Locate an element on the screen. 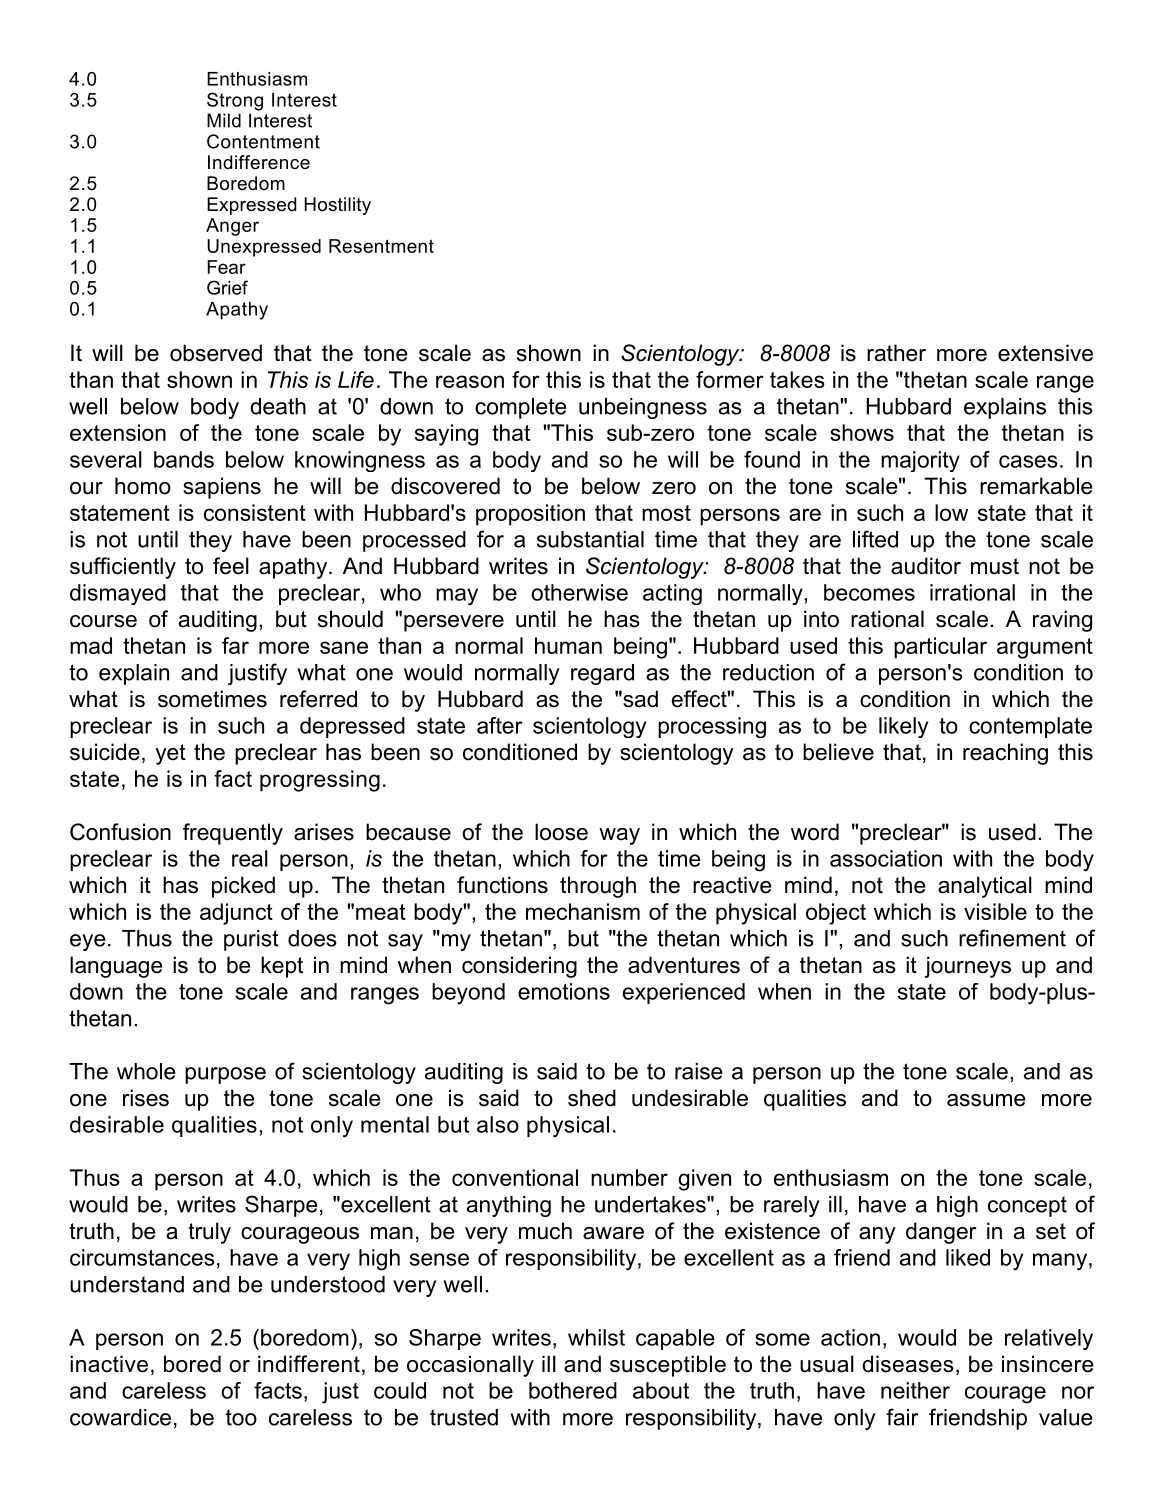  rather is located at coordinates (896, 353).
